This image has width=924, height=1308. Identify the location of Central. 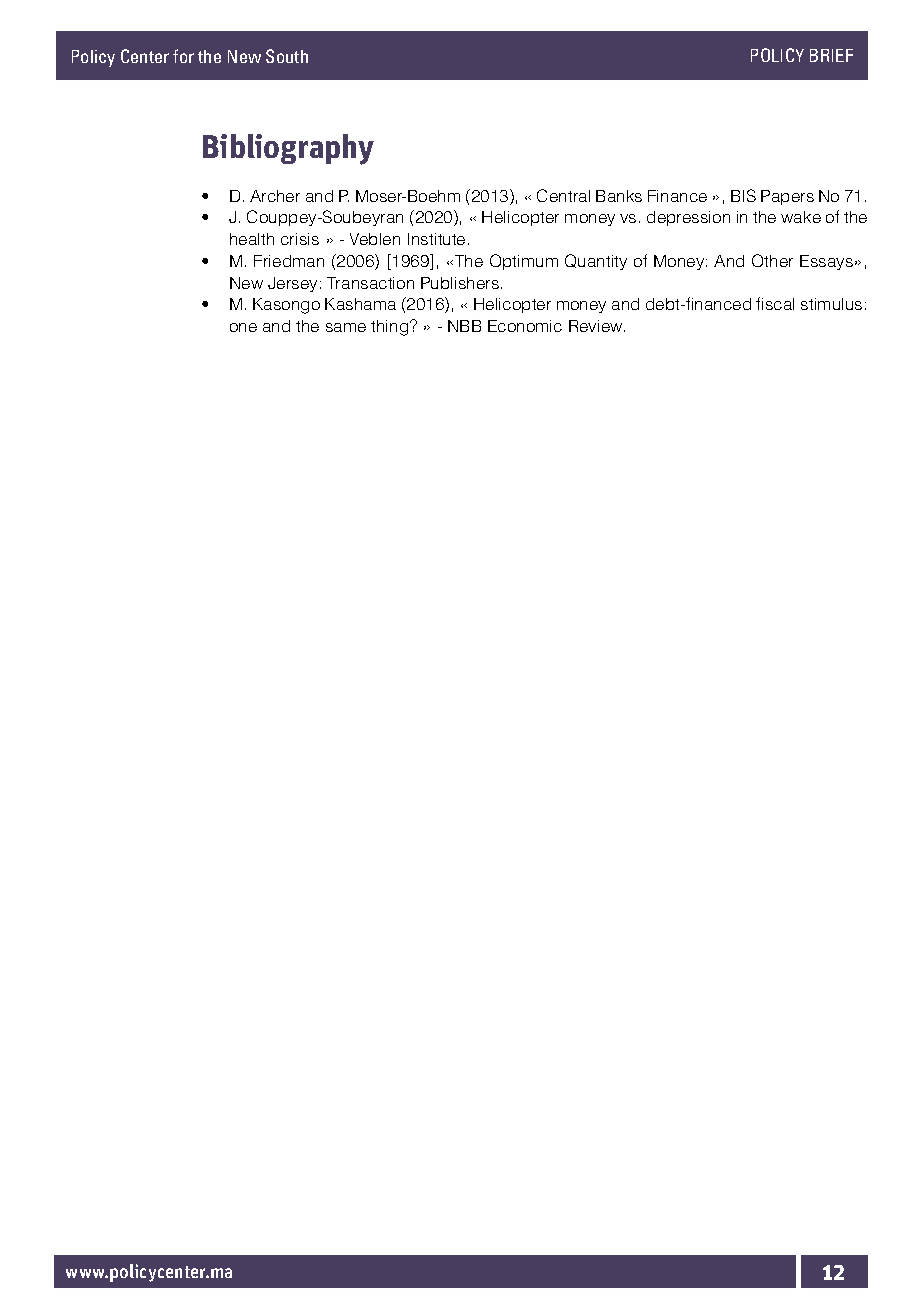
(563, 195).
